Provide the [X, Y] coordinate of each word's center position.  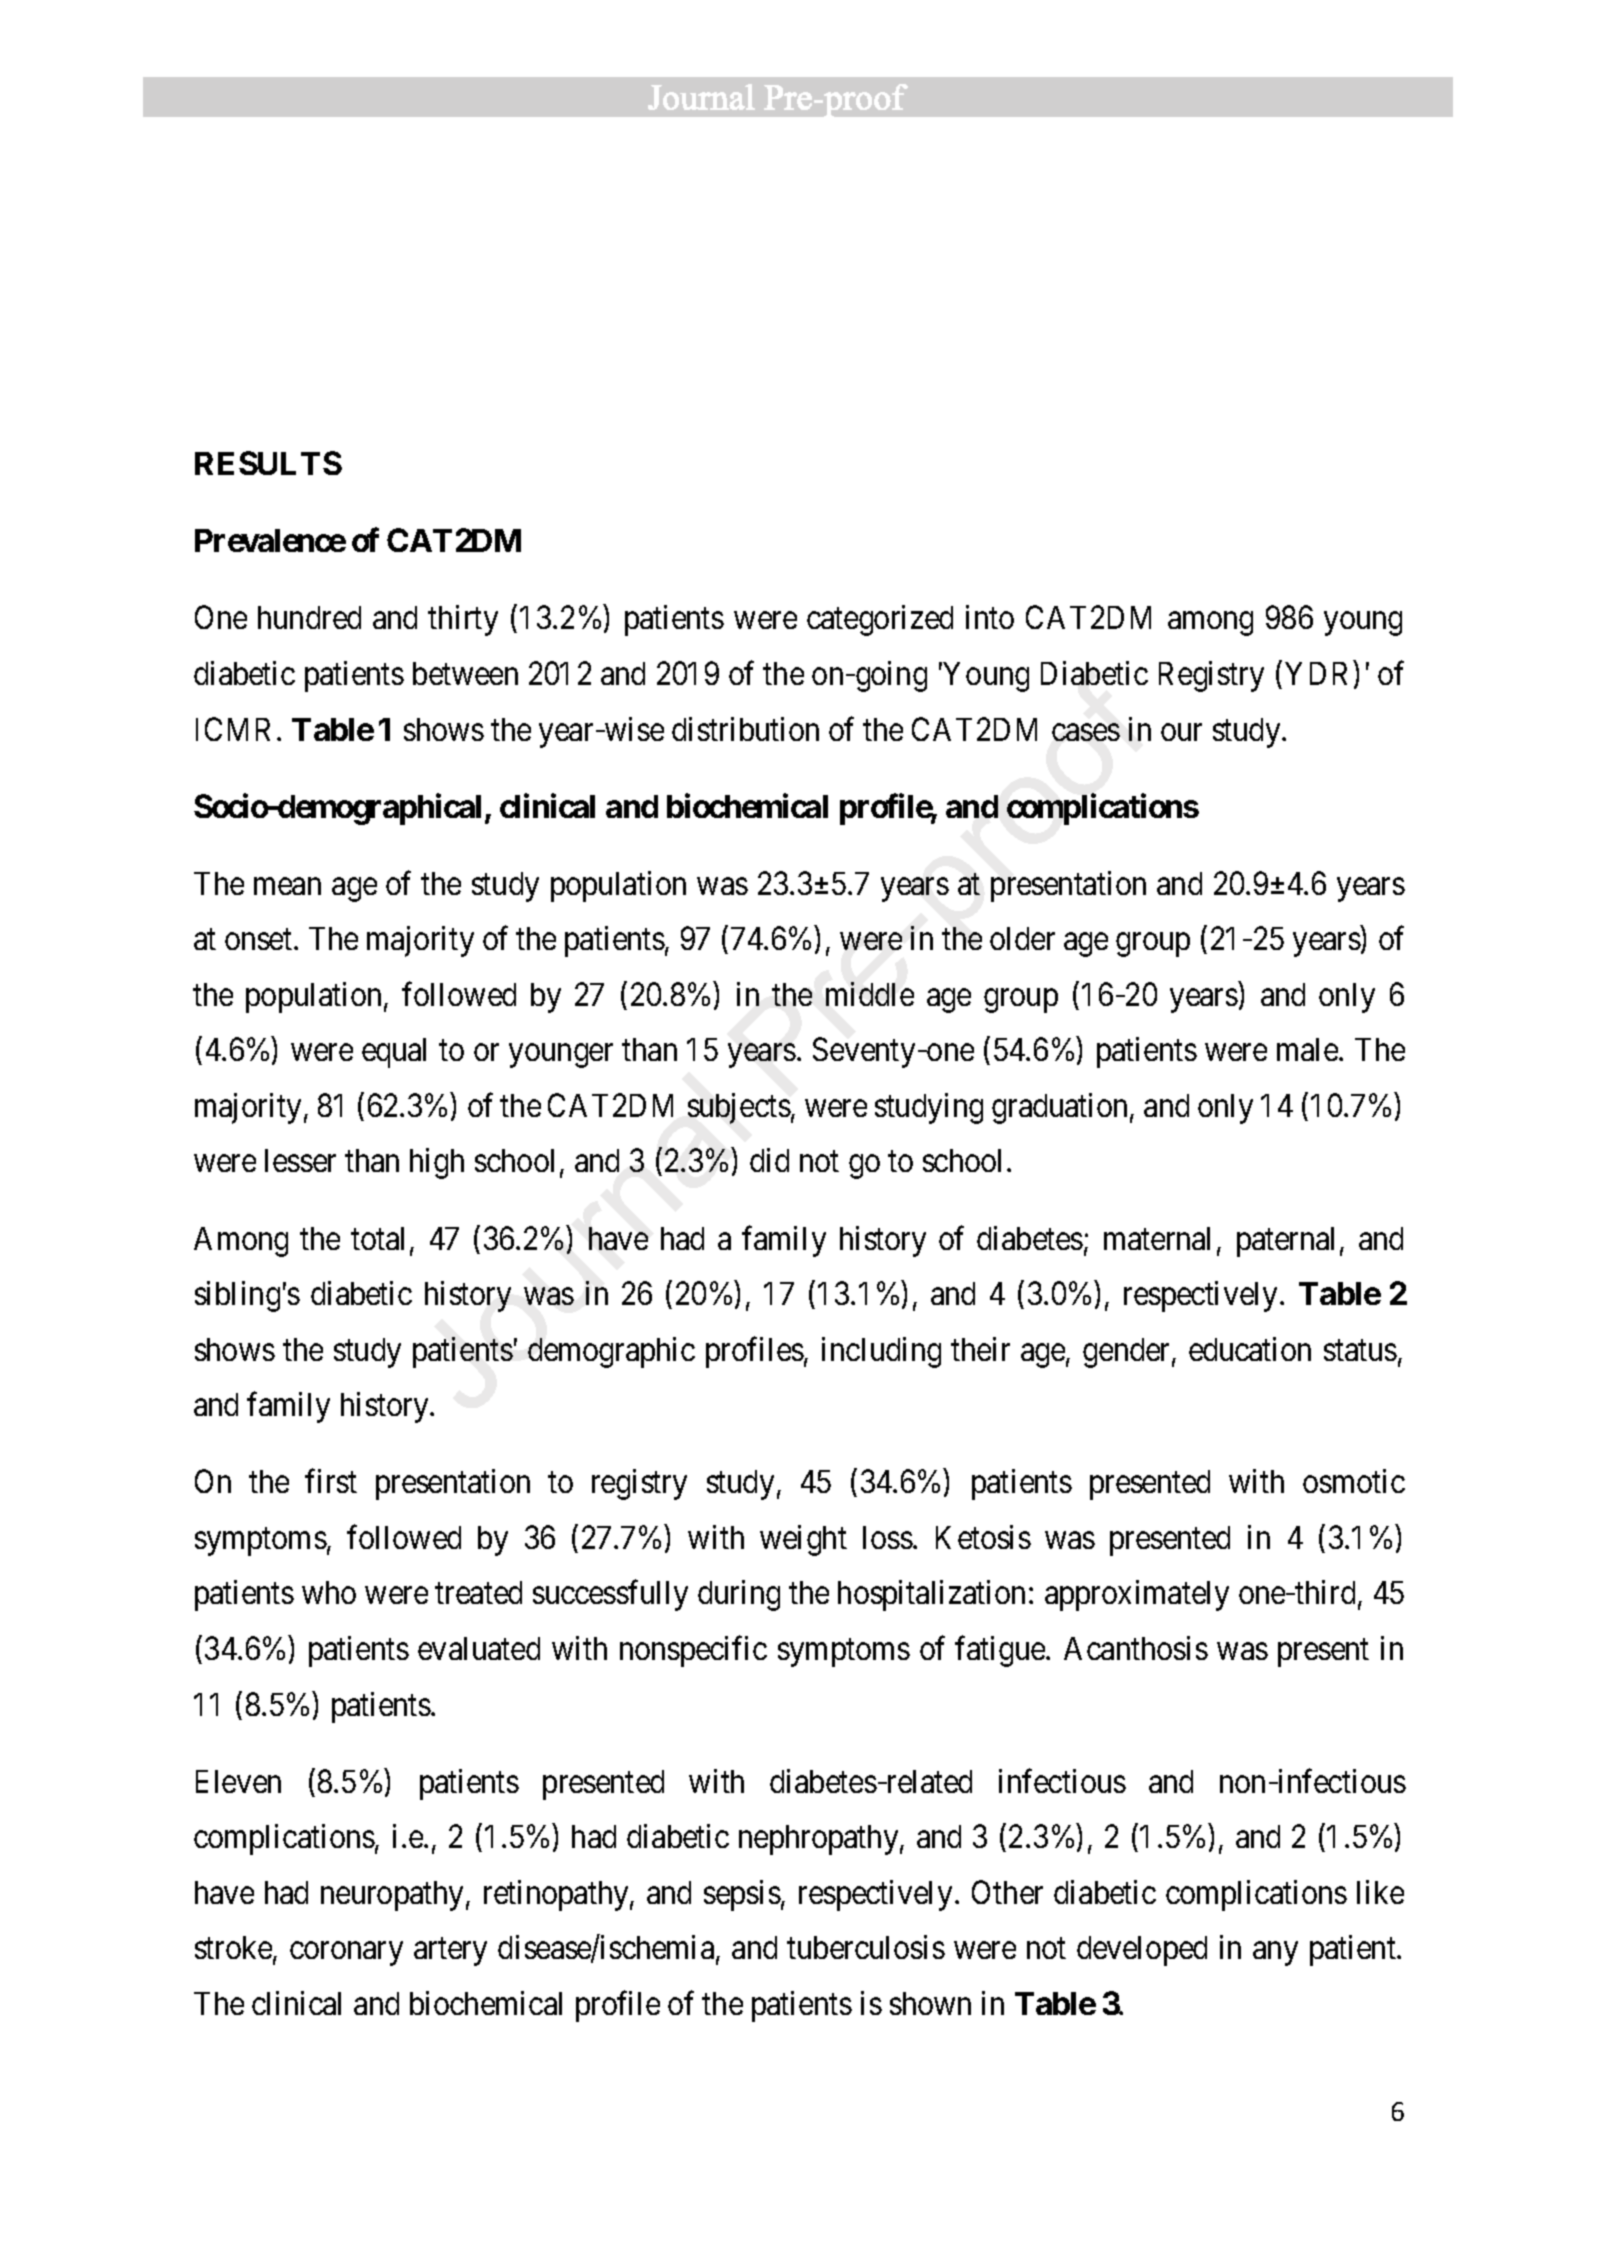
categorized [880, 620]
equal [394, 1053]
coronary [346, 1954]
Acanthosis [1136, 1648]
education [1250, 1349]
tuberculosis [866, 1947]
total [377, 1238]
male [1308, 1049]
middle [870, 994]
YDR [1320, 675]
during [739, 1596]
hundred [309, 617]
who [329, 1592]
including [881, 1352]
